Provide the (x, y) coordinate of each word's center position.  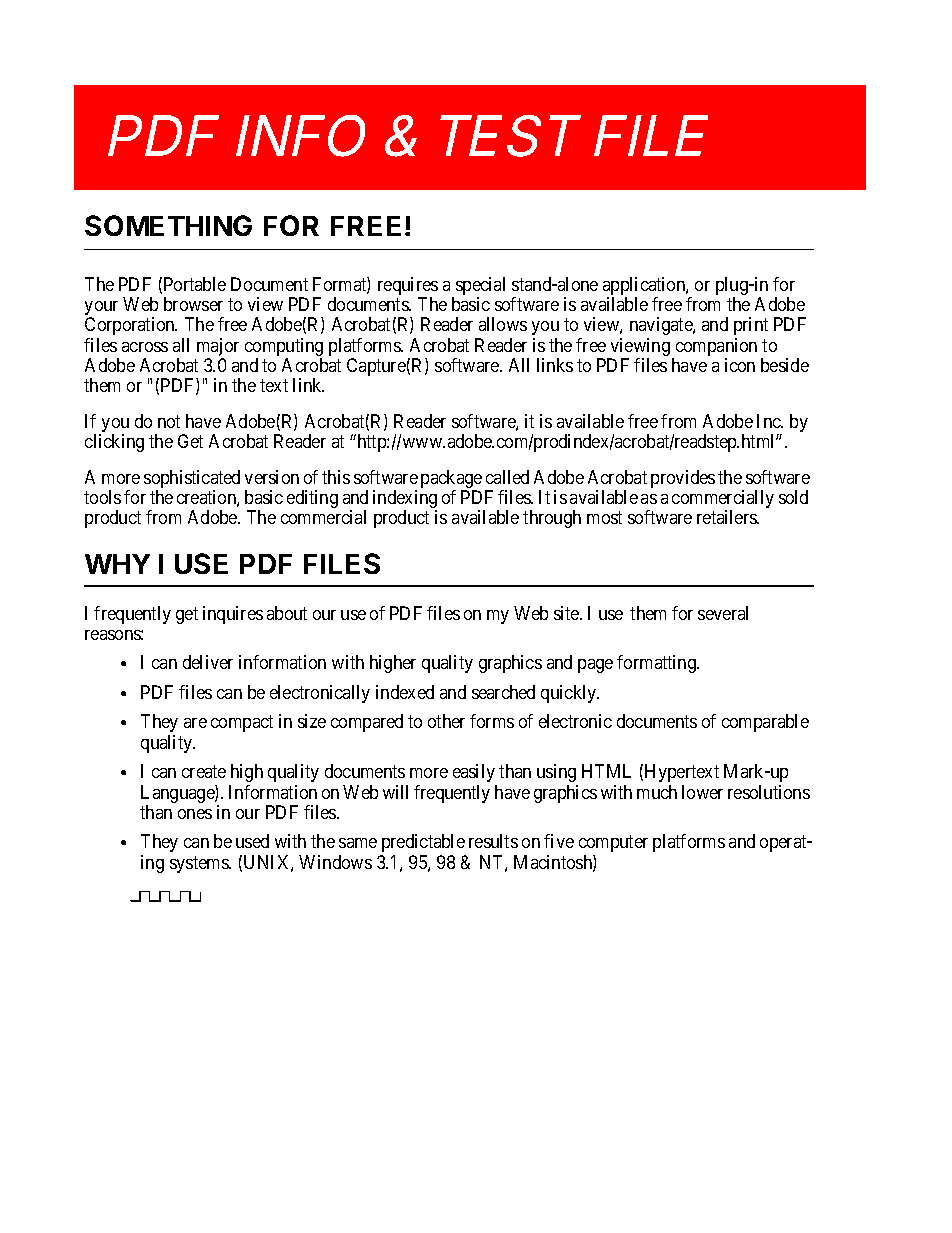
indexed (405, 692)
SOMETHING (168, 225)
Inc (770, 421)
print (751, 326)
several (723, 613)
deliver (208, 662)
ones (195, 814)
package (451, 480)
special (480, 287)
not (169, 421)
